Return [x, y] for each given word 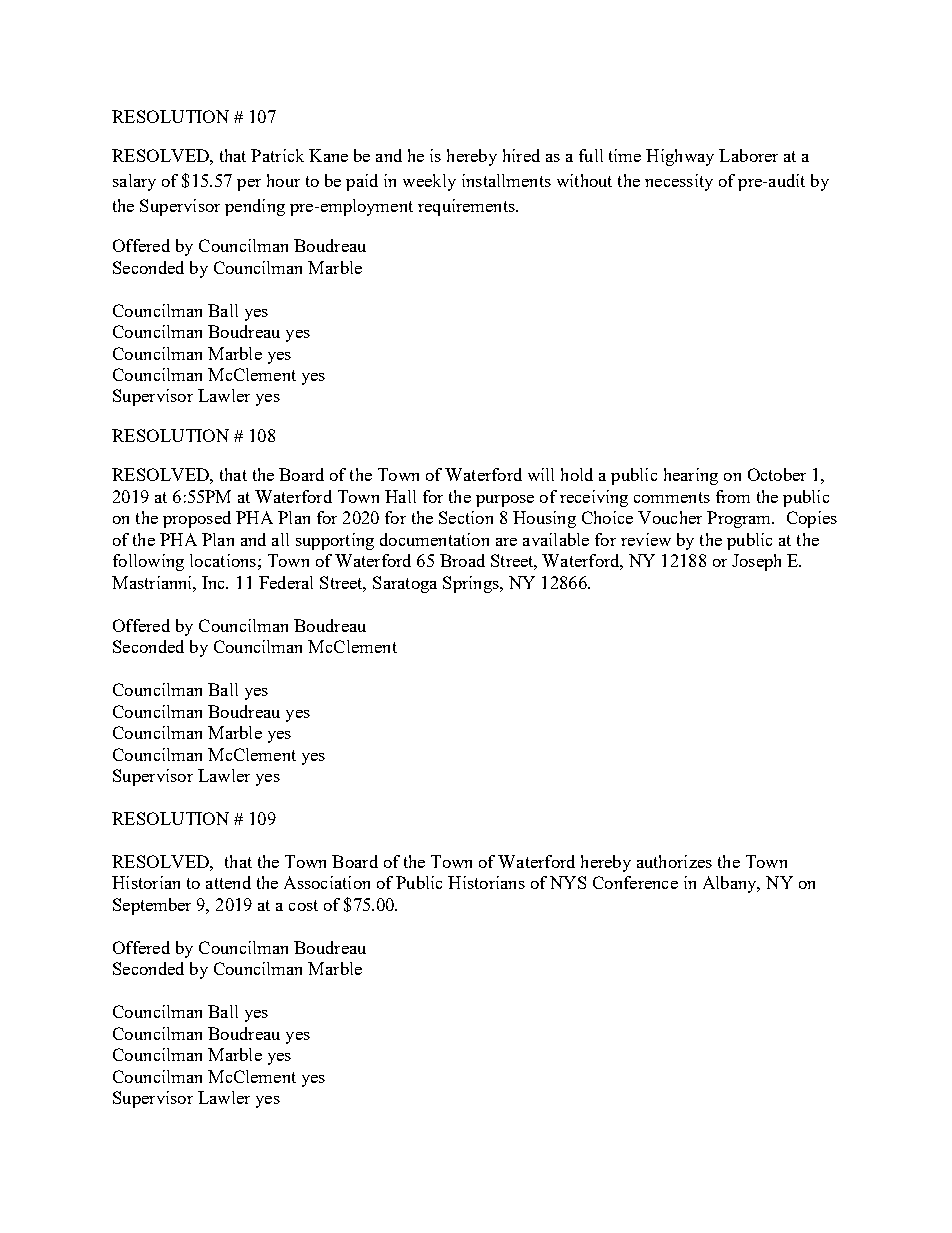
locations [223, 560]
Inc [215, 582]
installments [506, 180]
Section [466, 517]
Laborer [748, 155]
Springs [472, 584]
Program [740, 519]
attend [228, 882]
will [541, 474]
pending [255, 207]
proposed [197, 519]
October [777, 474]
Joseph [756, 562]
